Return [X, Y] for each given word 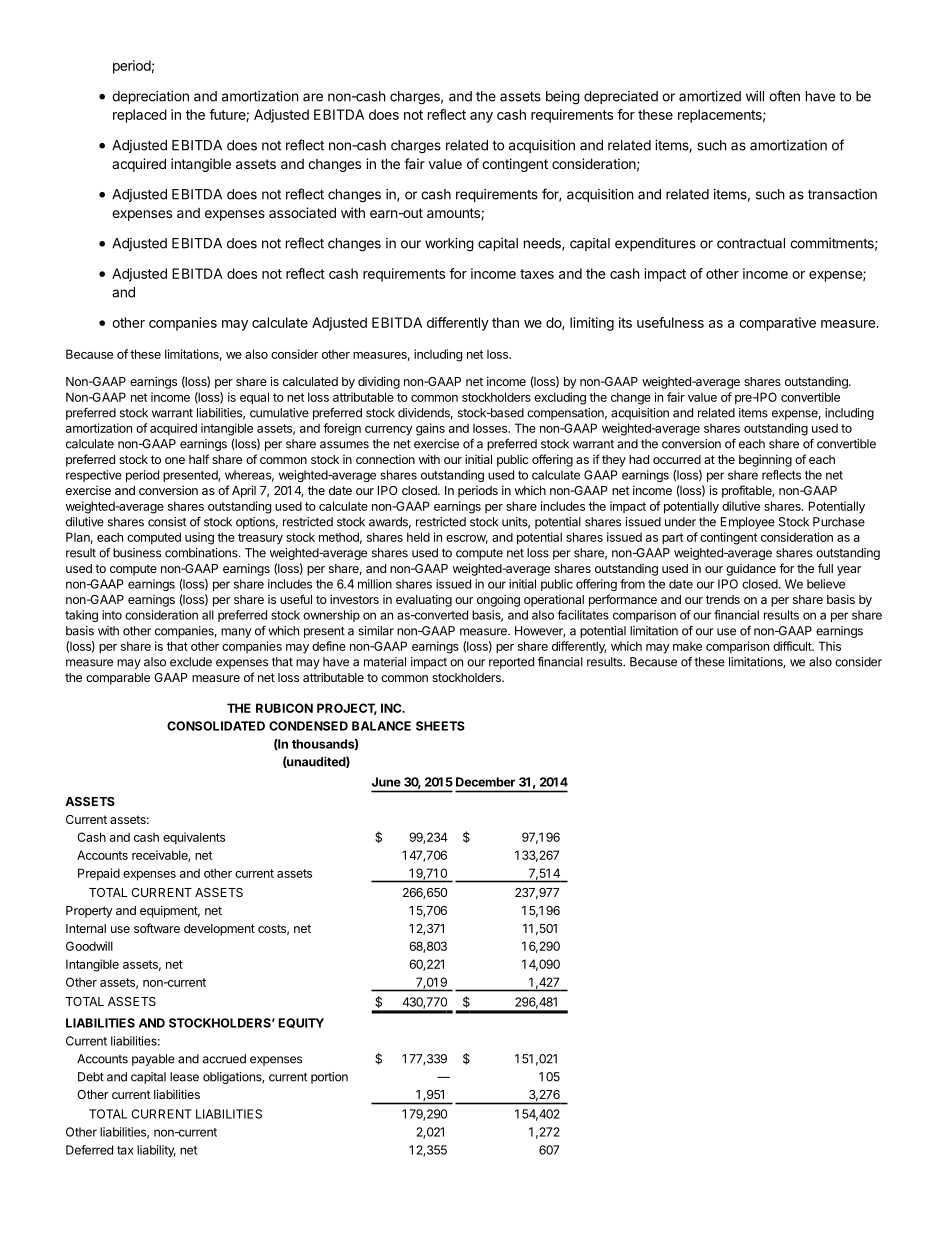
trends [723, 599]
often [784, 96]
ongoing [498, 600]
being [563, 98]
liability [156, 1151]
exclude [191, 662]
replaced [140, 116]
